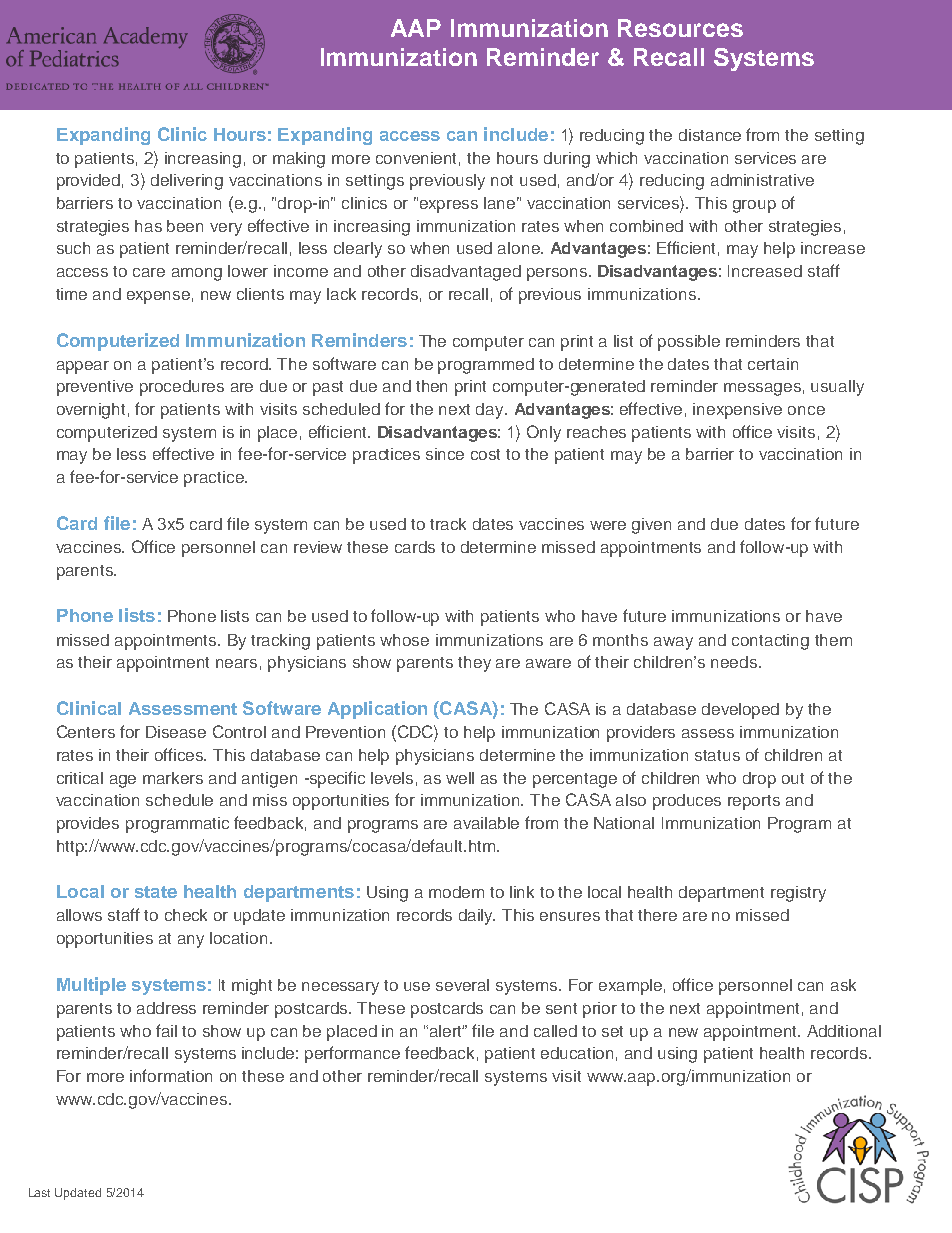 This screenshot has height=1233, width=952. Describe the element at coordinates (39, 1192) in the screenshot. I see `Last` at that location.
